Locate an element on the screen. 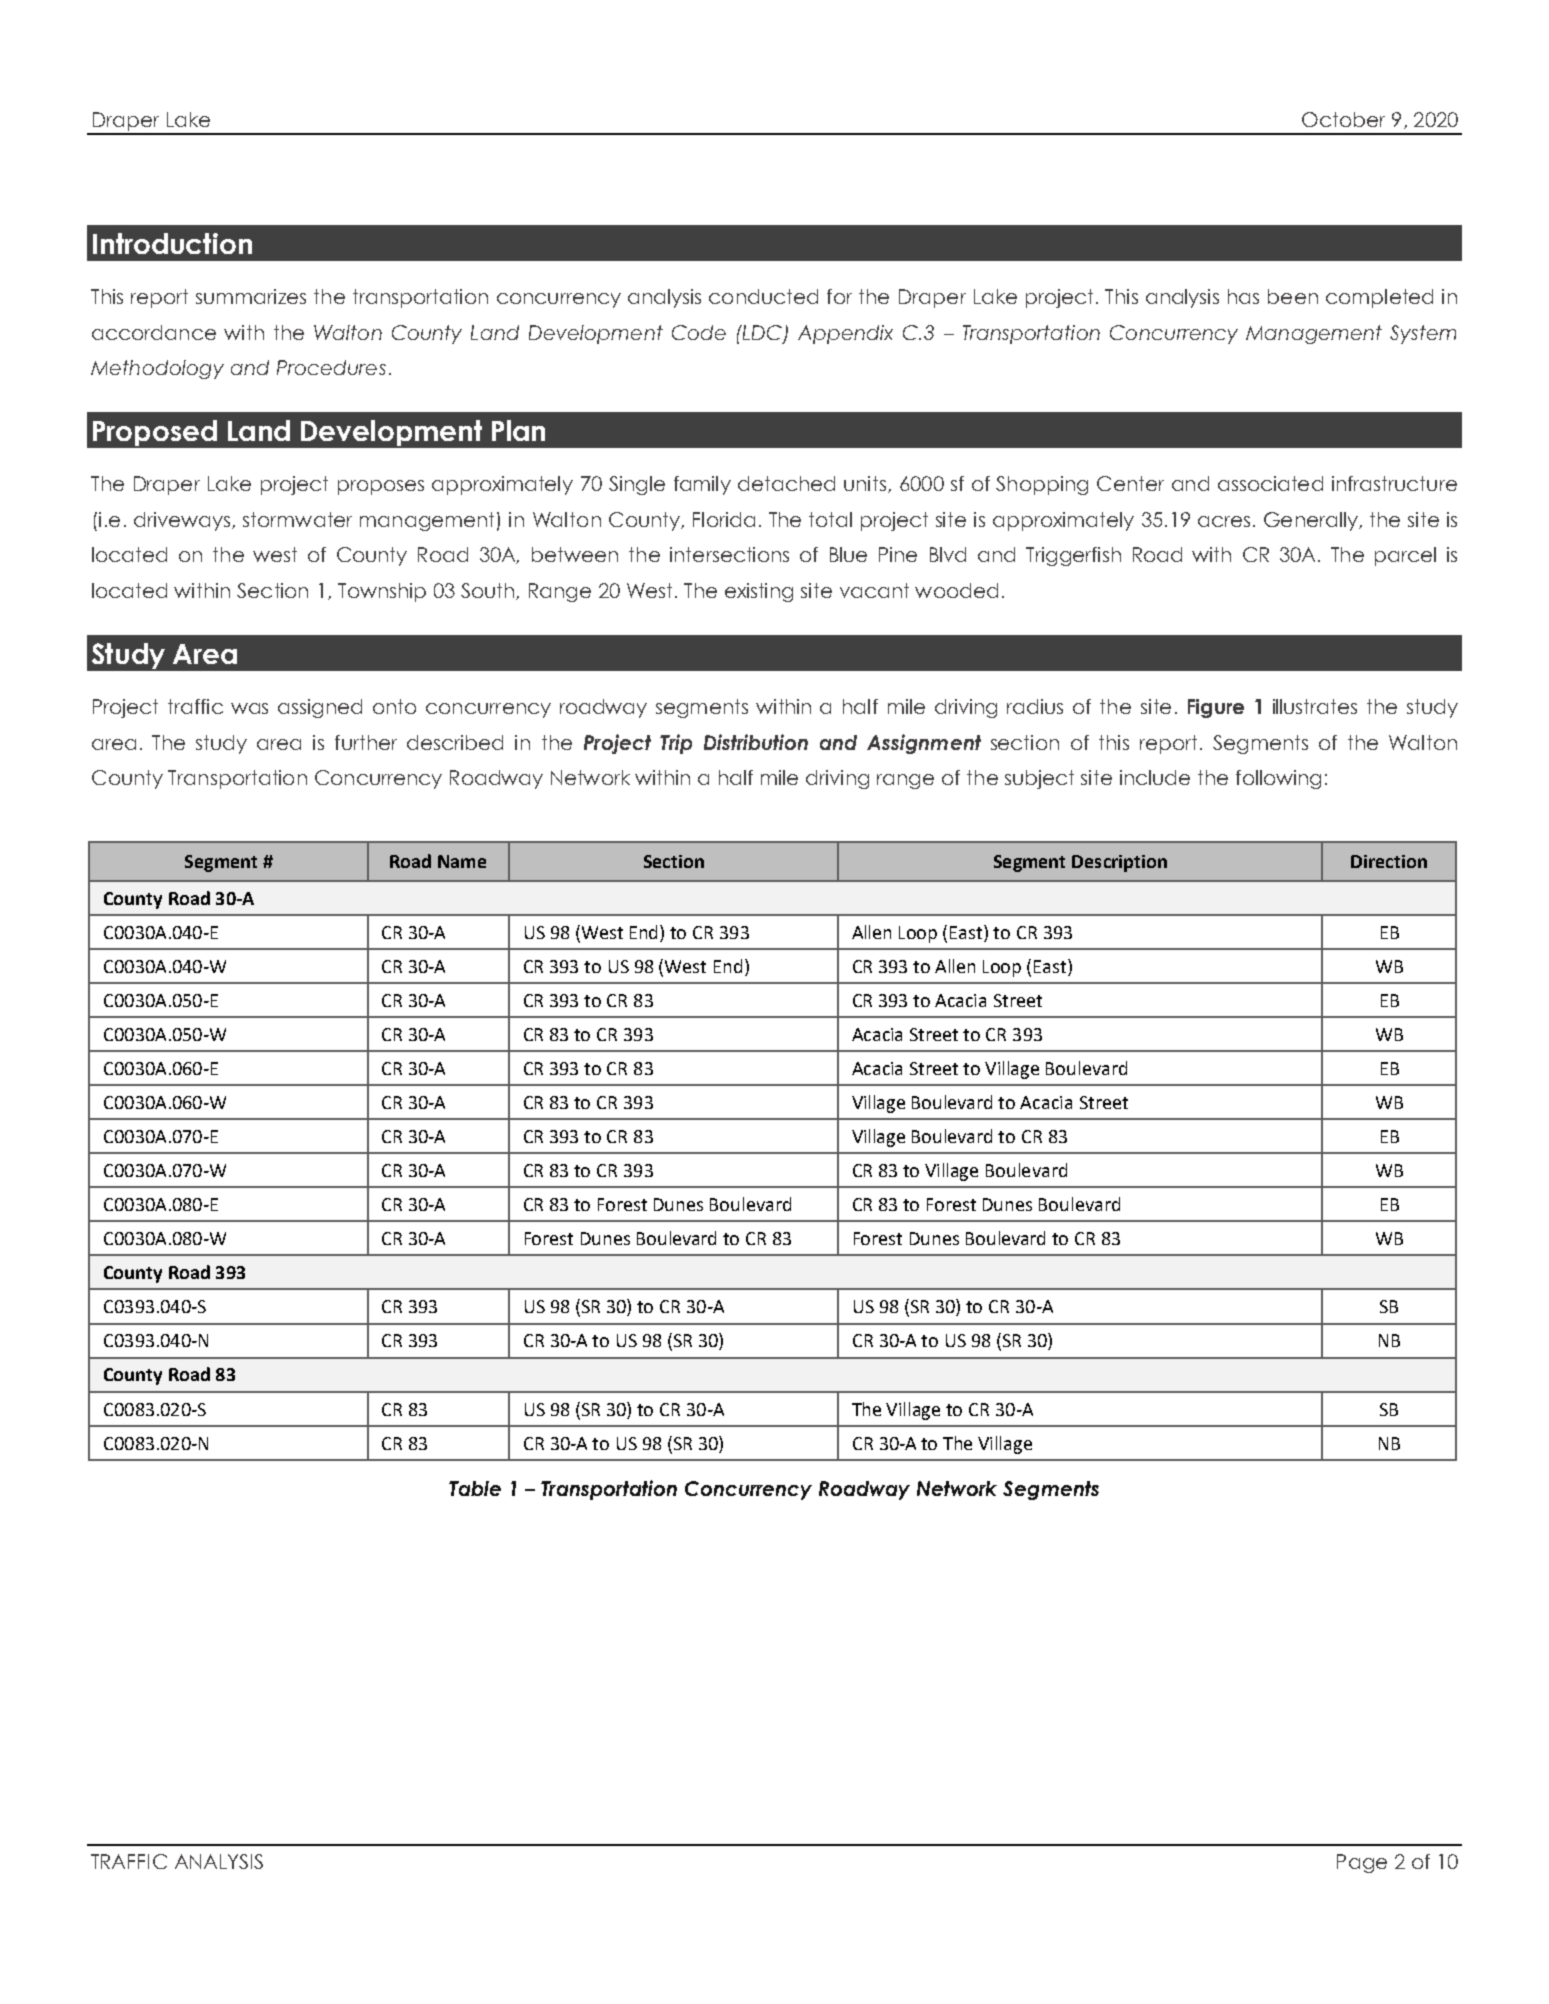 Image resolution: width=1549 pixels, height=2004 pixels. Distribution is located at coordinates (756, 742).
